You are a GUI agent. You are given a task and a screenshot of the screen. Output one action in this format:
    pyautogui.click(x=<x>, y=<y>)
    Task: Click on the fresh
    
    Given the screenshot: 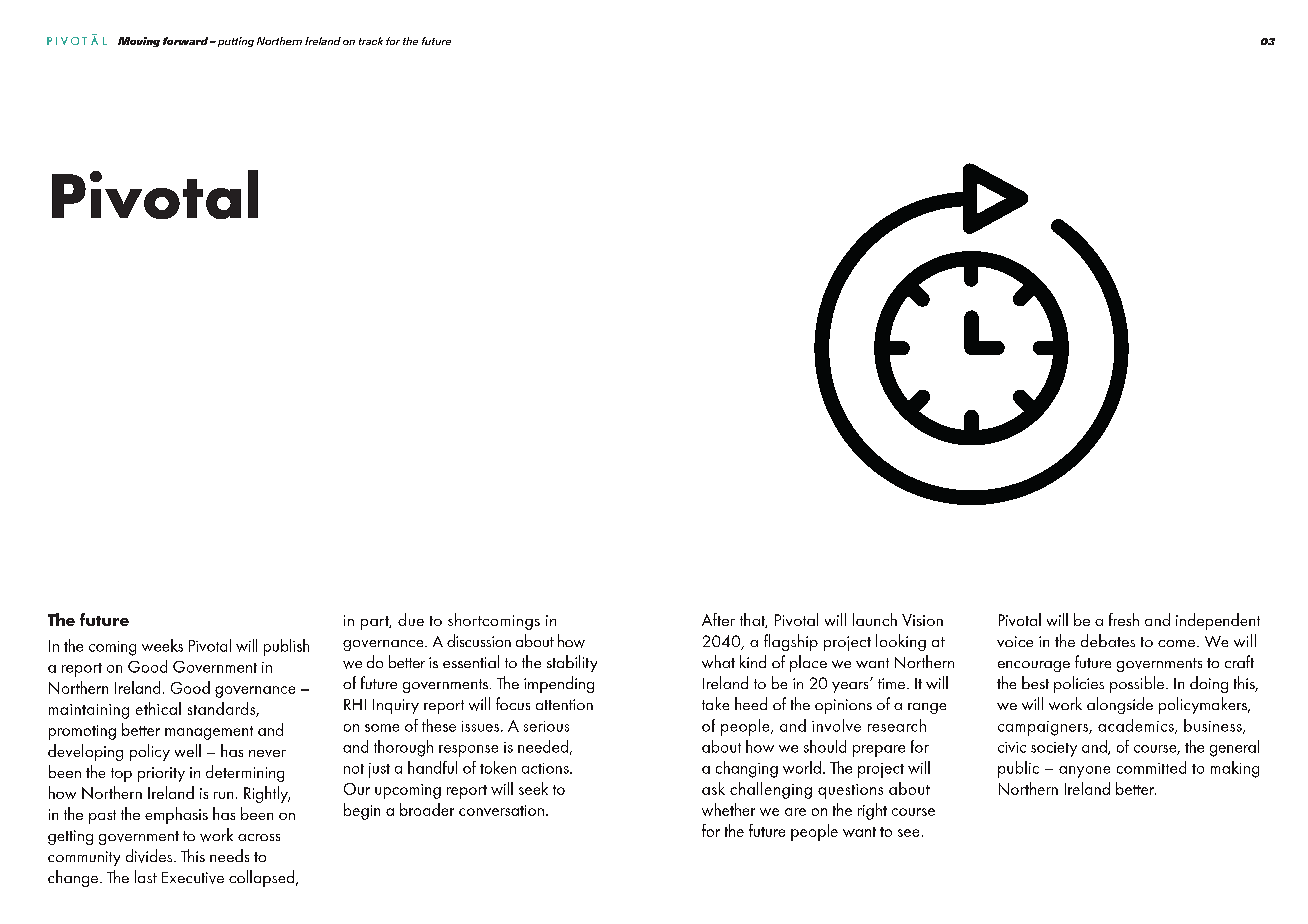 What is the action you would take?
    pyautogui.click(x=1124, y=619)
